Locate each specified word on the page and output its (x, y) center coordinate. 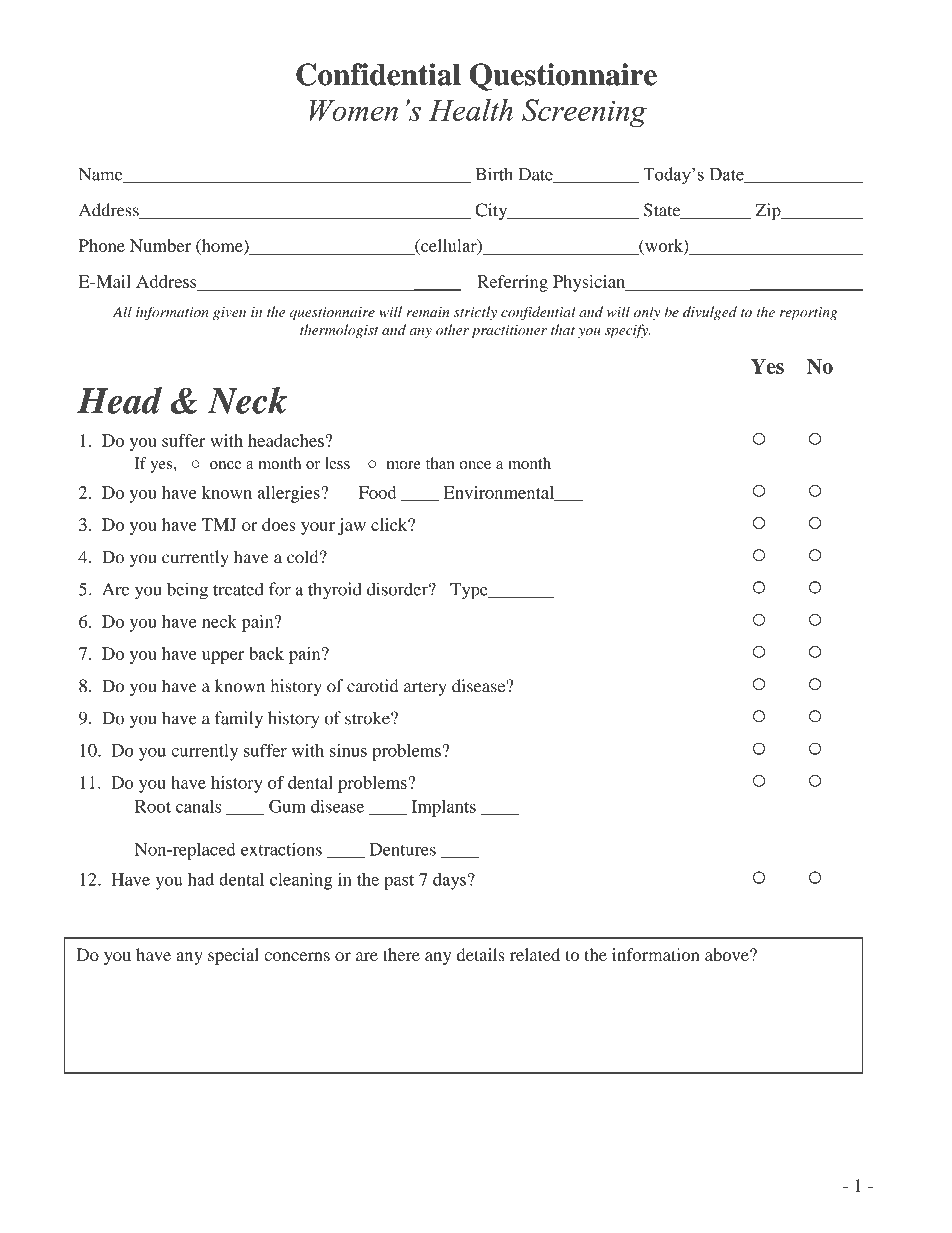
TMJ (219, 524)
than (440, 463)
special (233, 956)
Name (102, 175)
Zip (769, 212)
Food (378, 492)
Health (471, 110)
